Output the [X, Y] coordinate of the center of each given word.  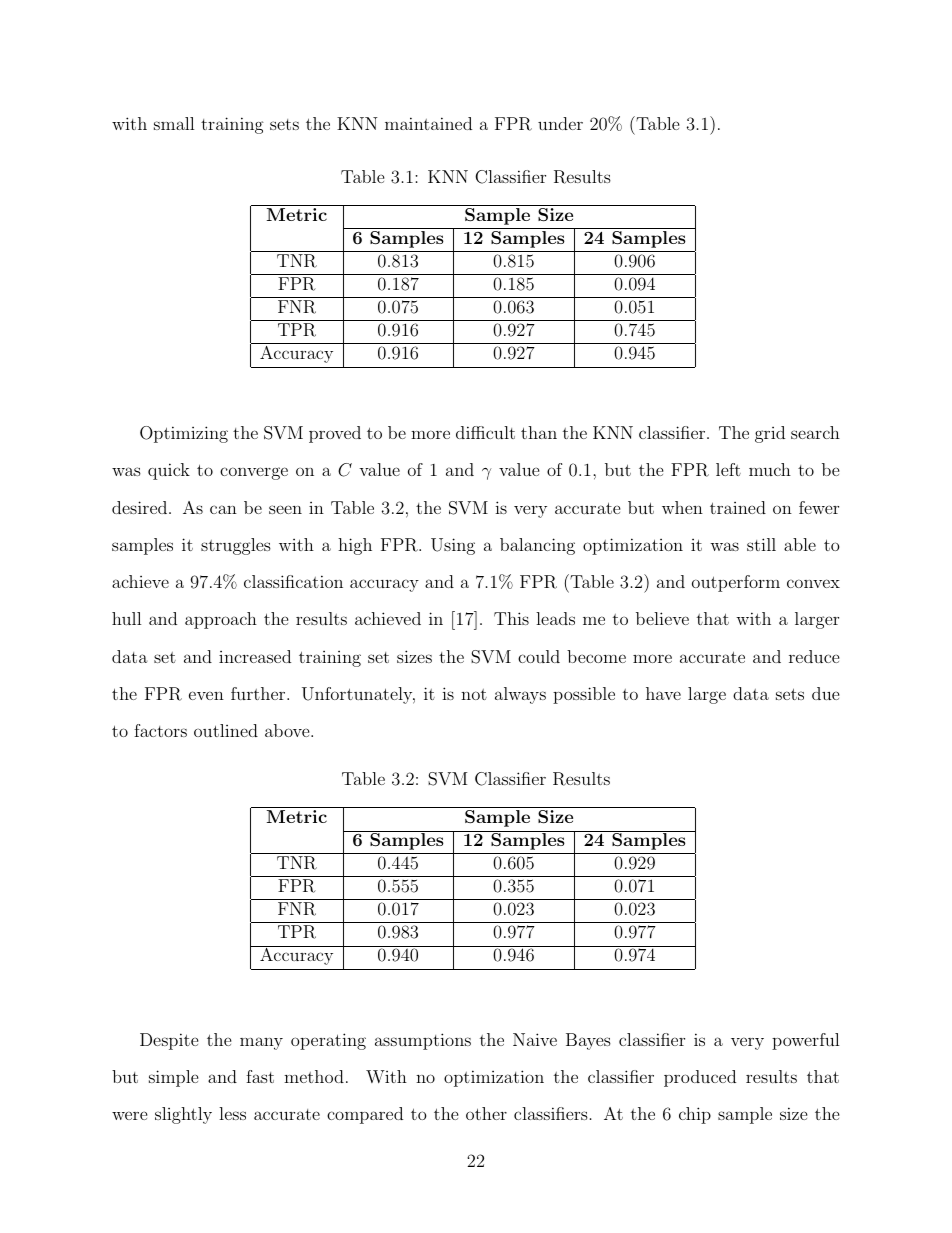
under [560, 123]
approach [221, 620]
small [174, 123]
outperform [736, 583]
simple [174, 1078]
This [511, 618]
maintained [428, 123]
